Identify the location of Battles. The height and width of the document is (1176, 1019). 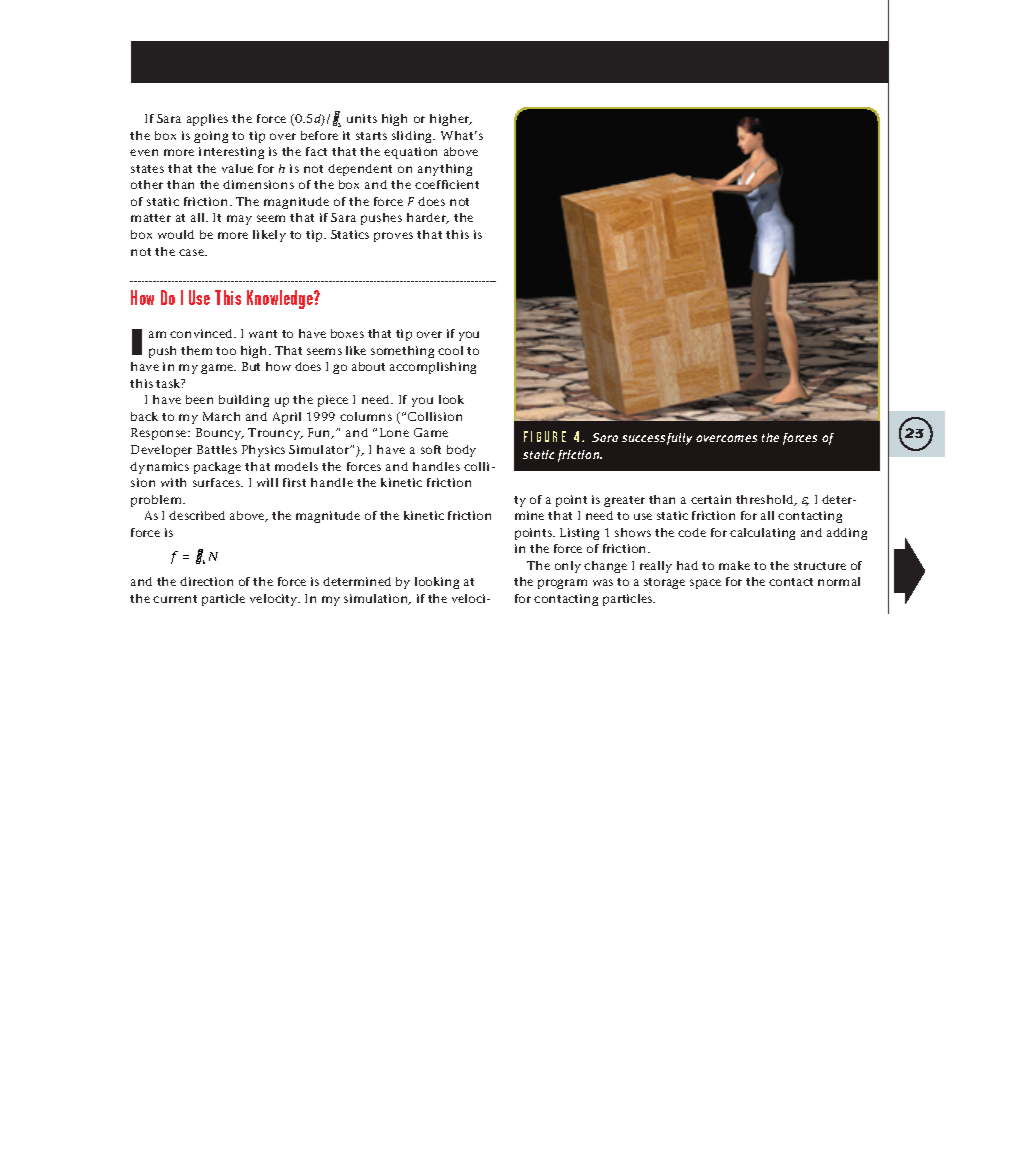
(217, 449).
